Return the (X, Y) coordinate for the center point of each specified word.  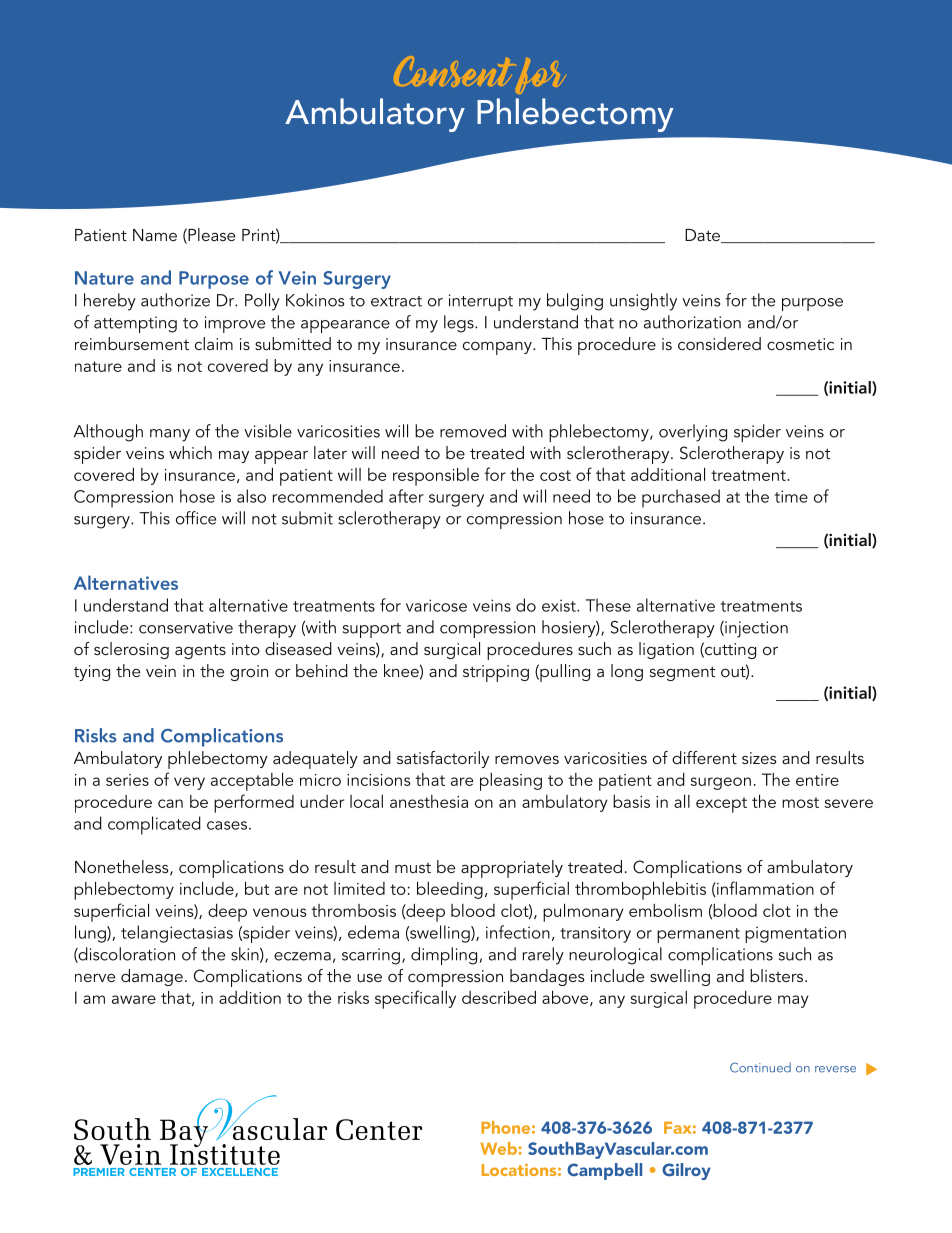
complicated (154, 825)
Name (155, 235)
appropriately (512, 869)
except (721, 805)
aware (134, 999)
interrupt (481, 302)
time (791, 496)
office (196, 518)
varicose (436, 605)
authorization (692, 322)
